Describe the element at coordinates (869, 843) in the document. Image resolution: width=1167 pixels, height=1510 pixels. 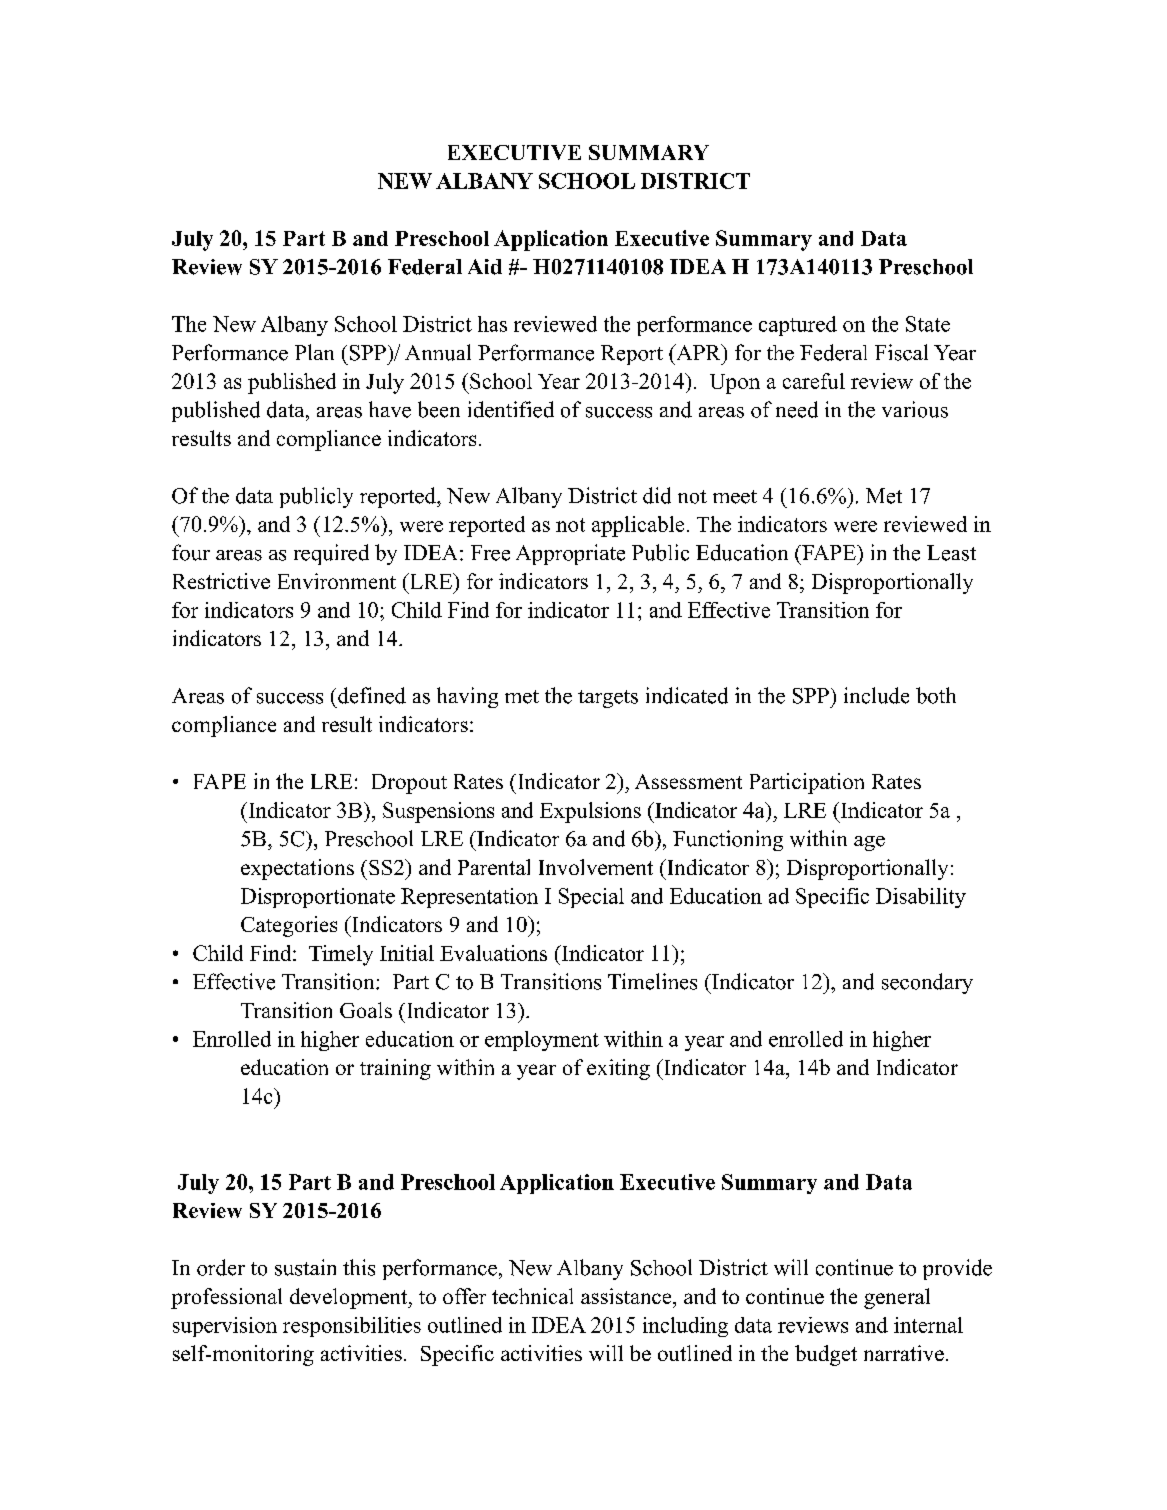
I see `age` at that location.
